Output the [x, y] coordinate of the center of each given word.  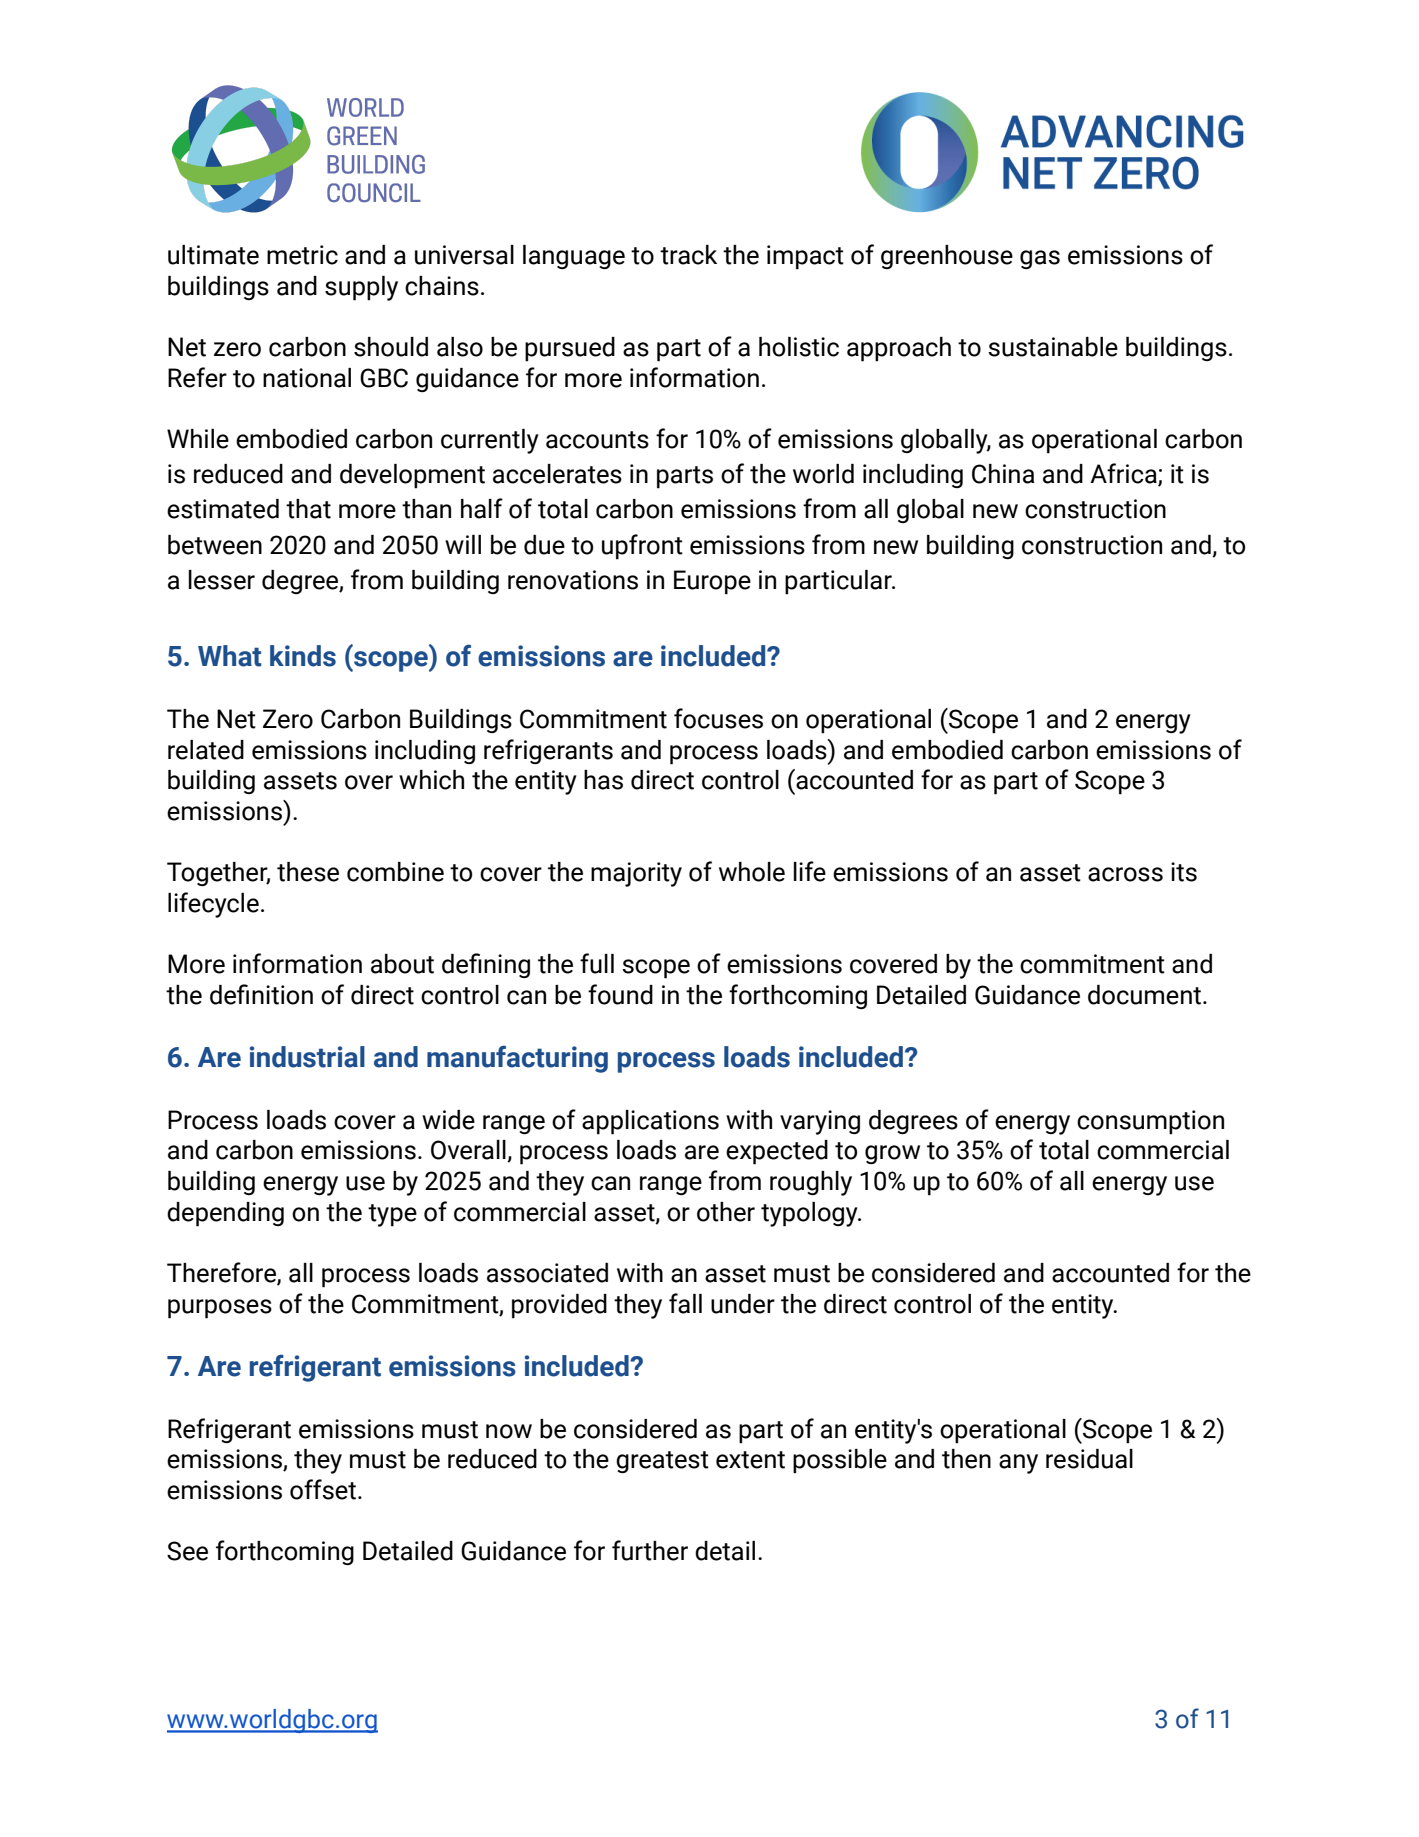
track [688, 255]
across [1125, 874]
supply [361, 288]
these [308, 872]
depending [225, 1214]
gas [1040, 259]
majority [636, 874]
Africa [1124, 474]
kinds [303, 656]
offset [323, 1489]
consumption [1150, 1122]
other [726, 1212]
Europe [712, 582]
